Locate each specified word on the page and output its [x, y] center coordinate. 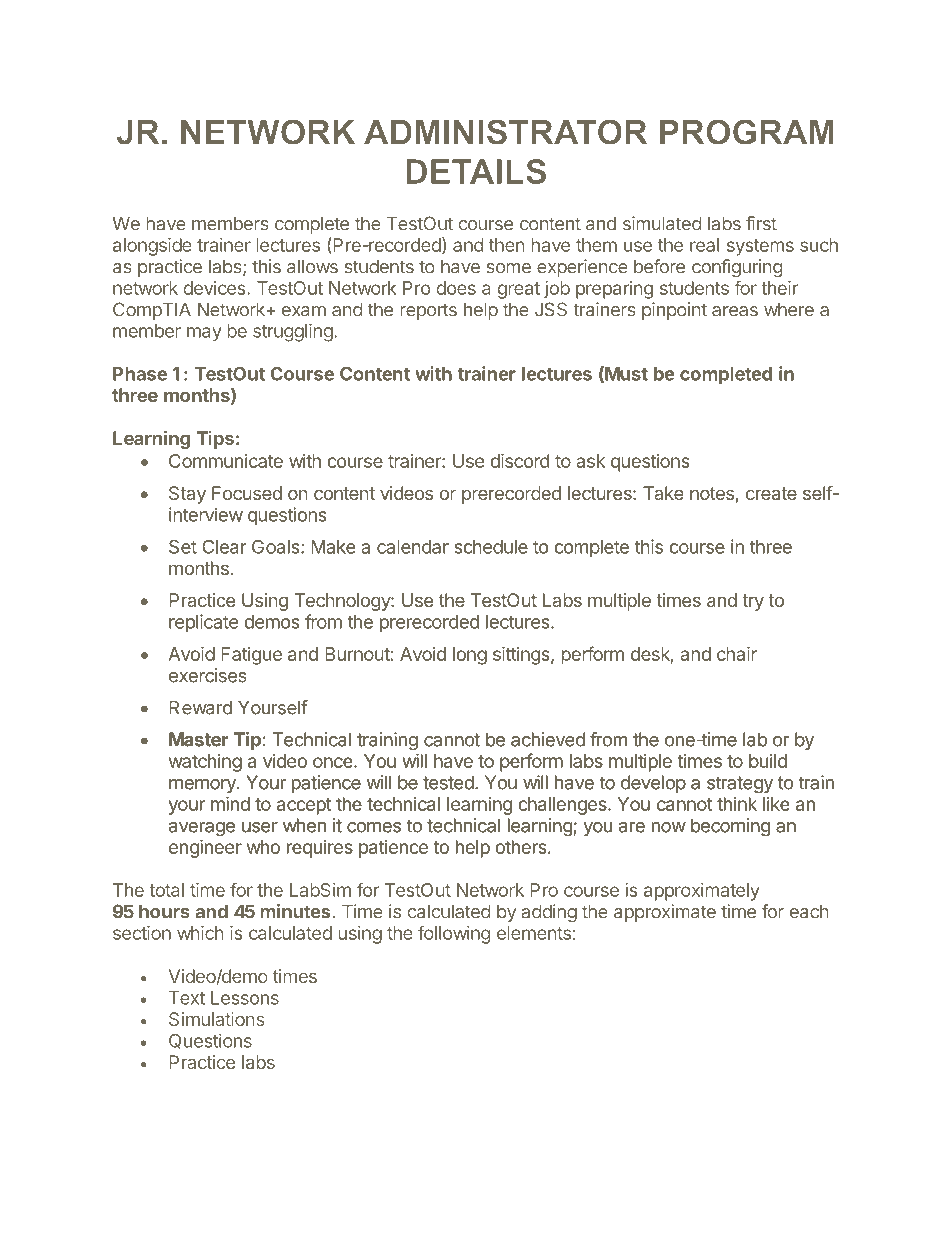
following [454, 934]
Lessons [245, 998]
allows [312, 266]
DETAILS [476, 171]
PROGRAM [747, 132]
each [809, 912]
